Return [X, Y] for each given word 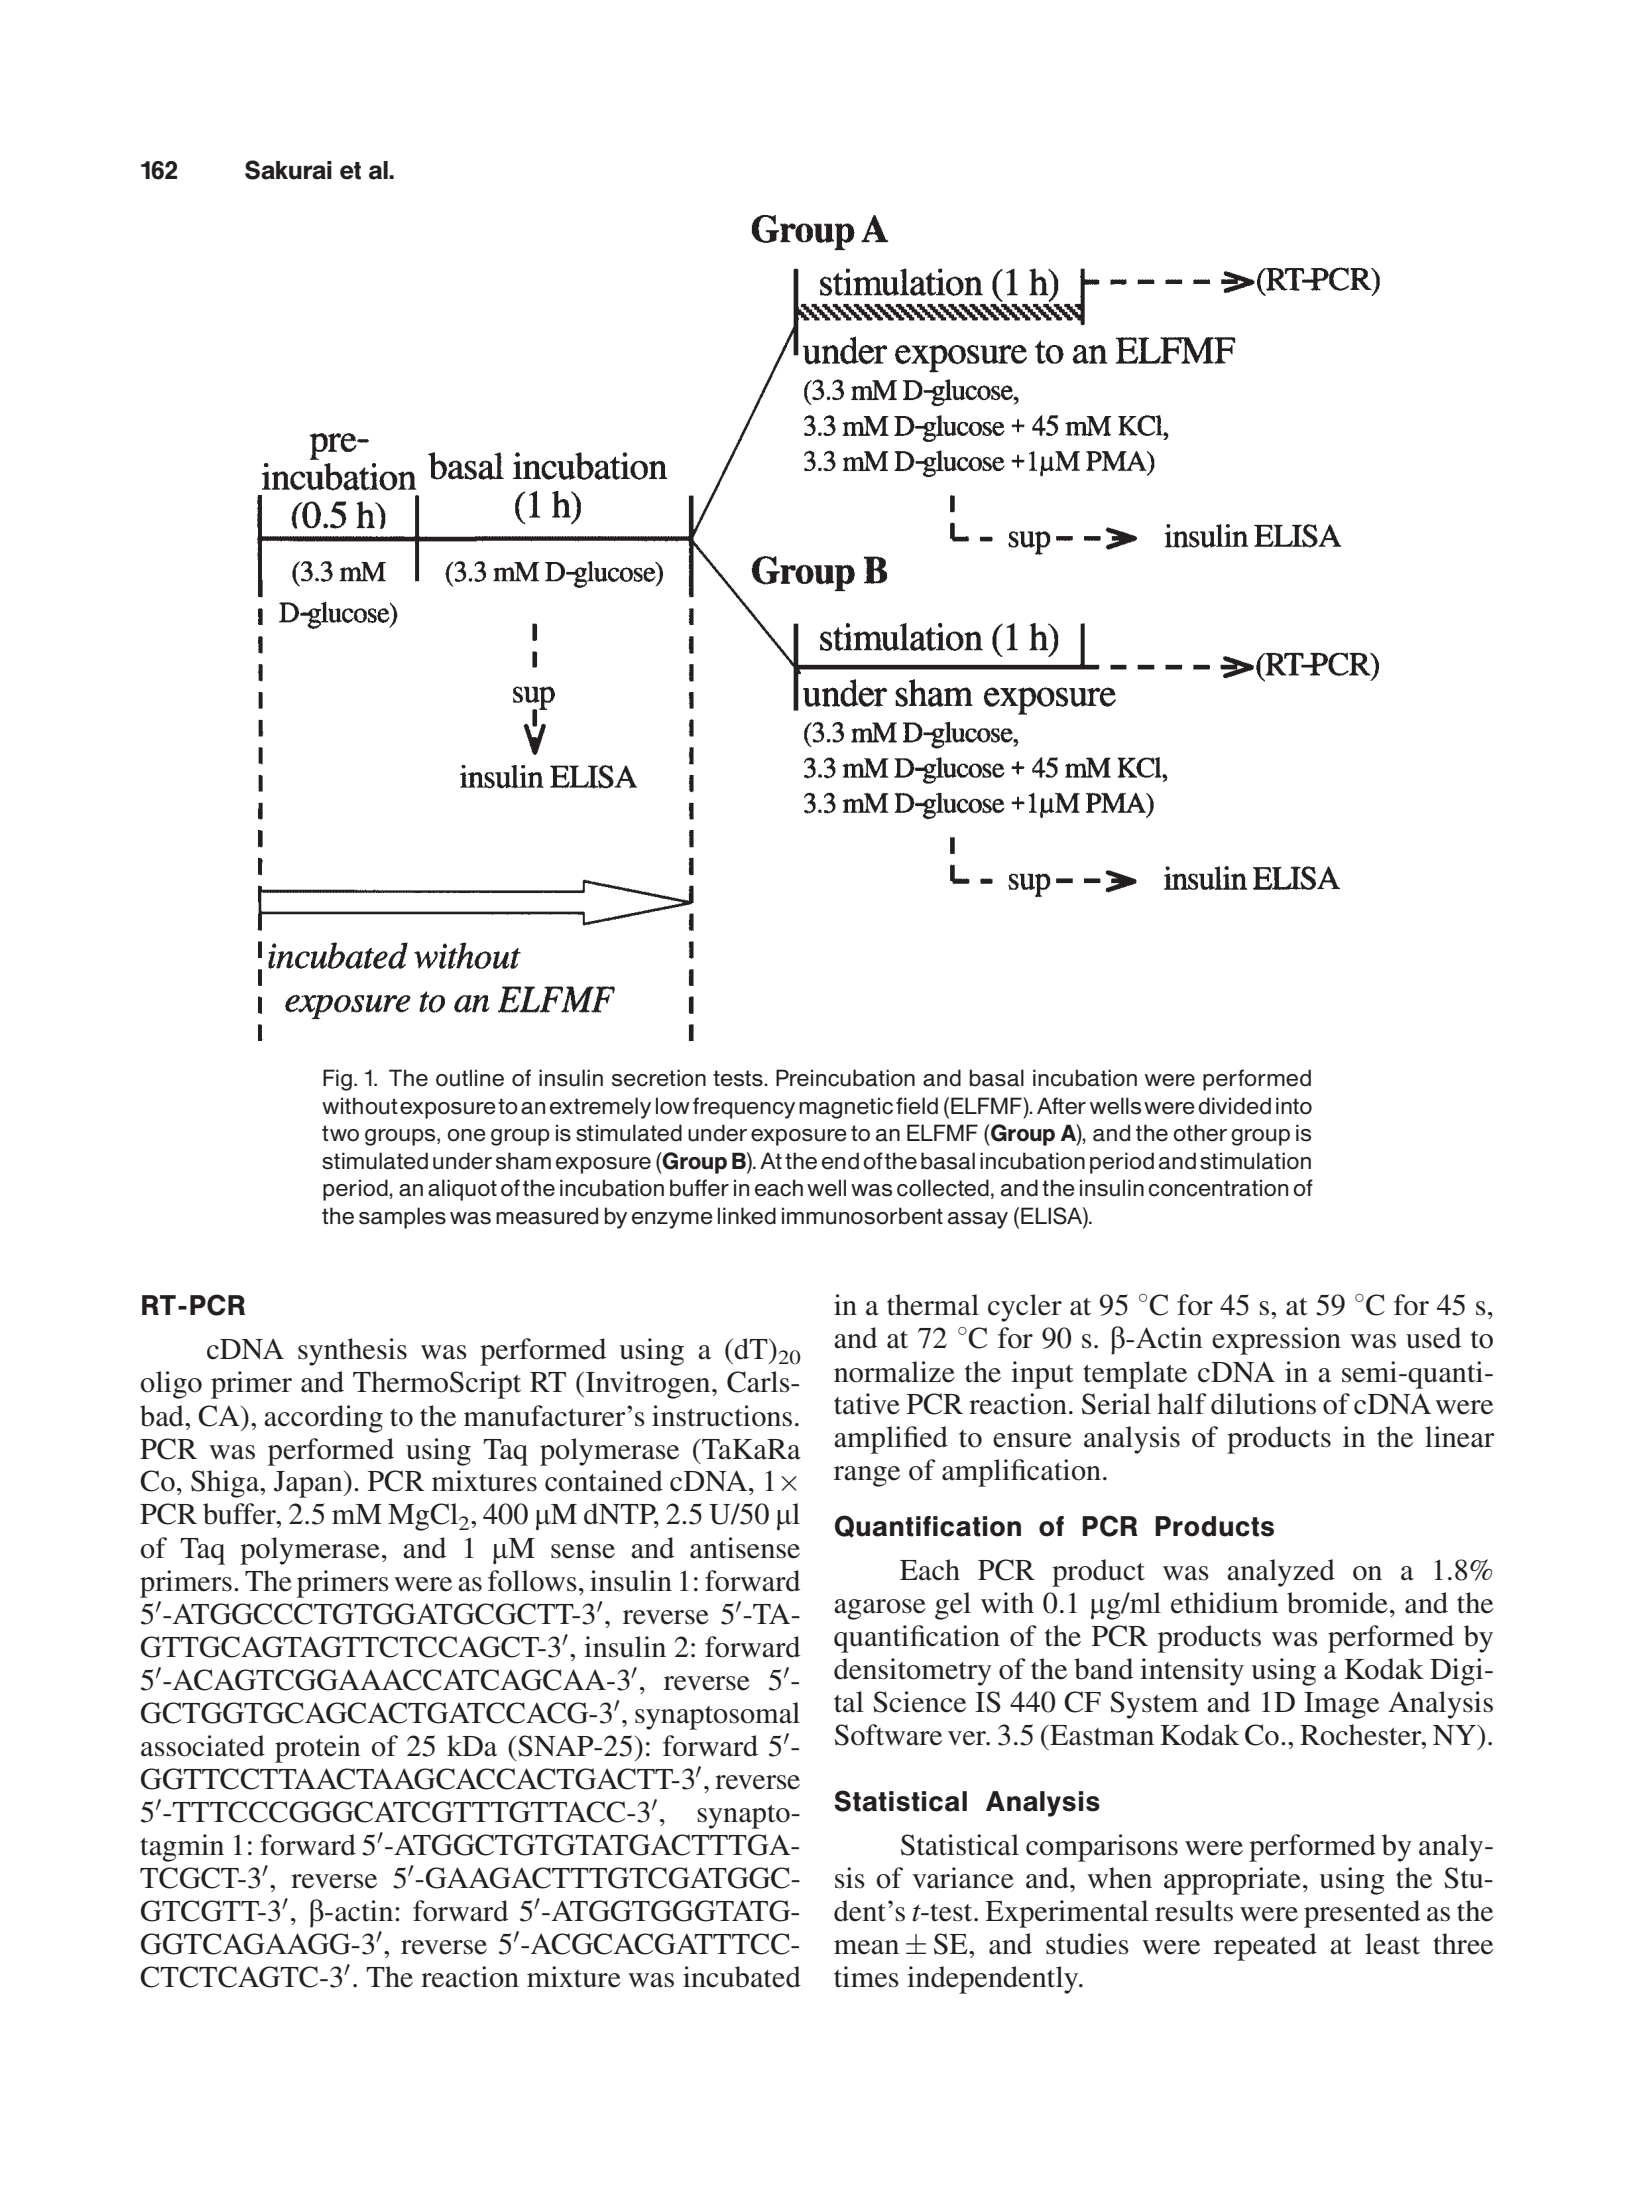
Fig [337, 1080]
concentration [1218, 1188]
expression [1276, 1341]
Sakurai [288, 170]
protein [317, 1749]
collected [943, 1188]
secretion [659, 1078]
